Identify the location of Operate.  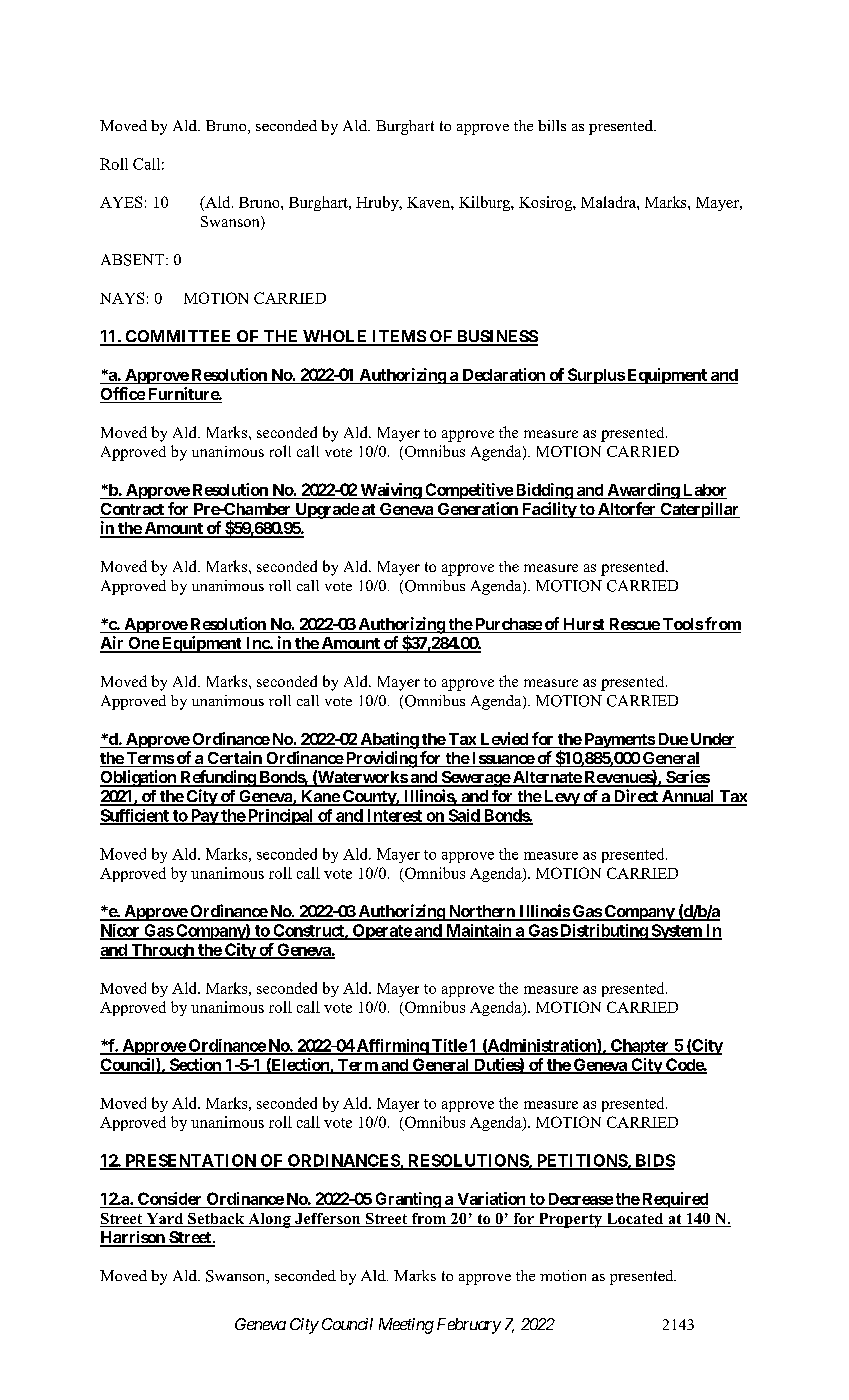
(381, 932).
